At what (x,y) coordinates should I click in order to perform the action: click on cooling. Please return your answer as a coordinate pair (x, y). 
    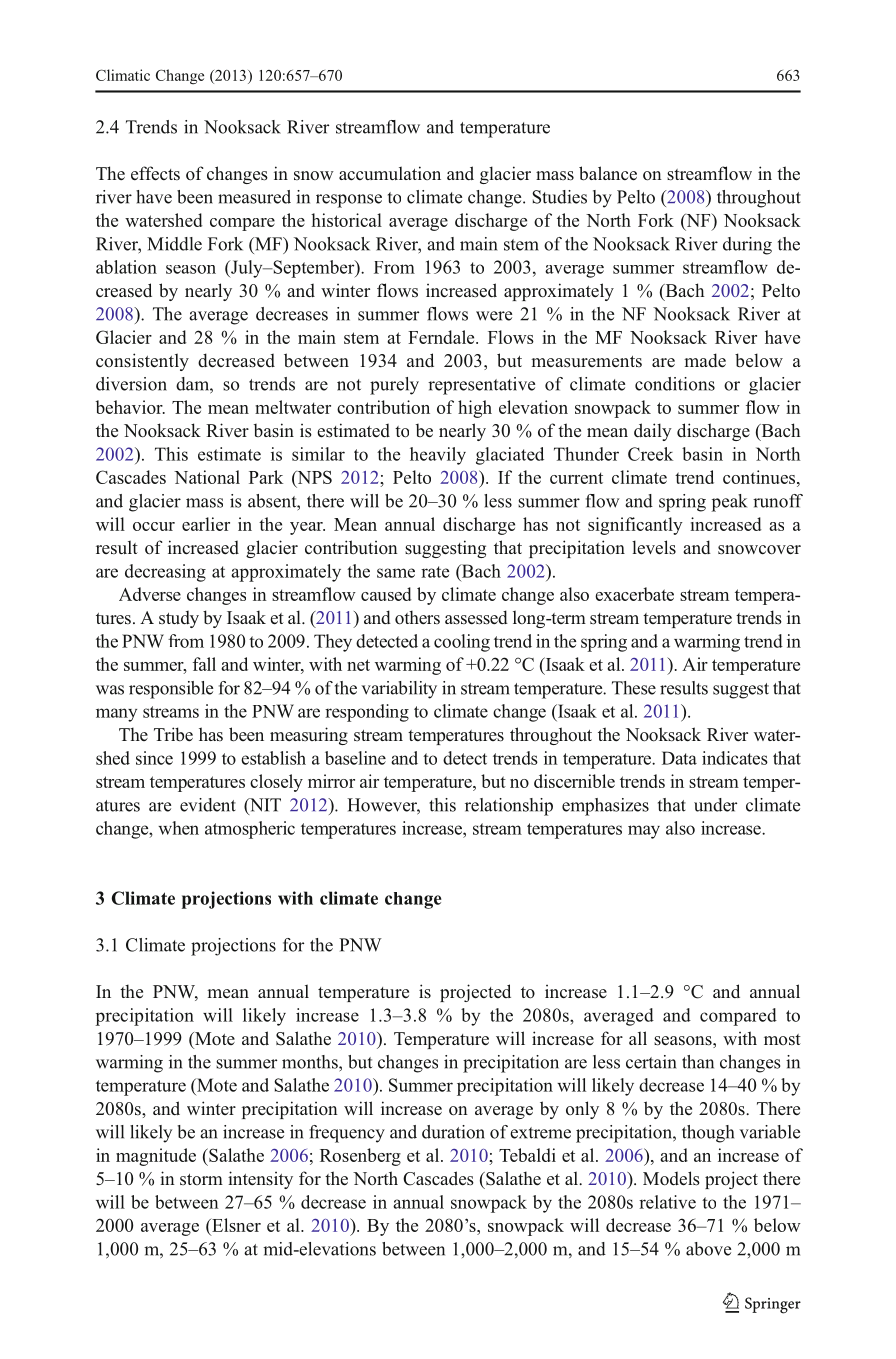
    Looking at the image, I should click on (462, 643).
